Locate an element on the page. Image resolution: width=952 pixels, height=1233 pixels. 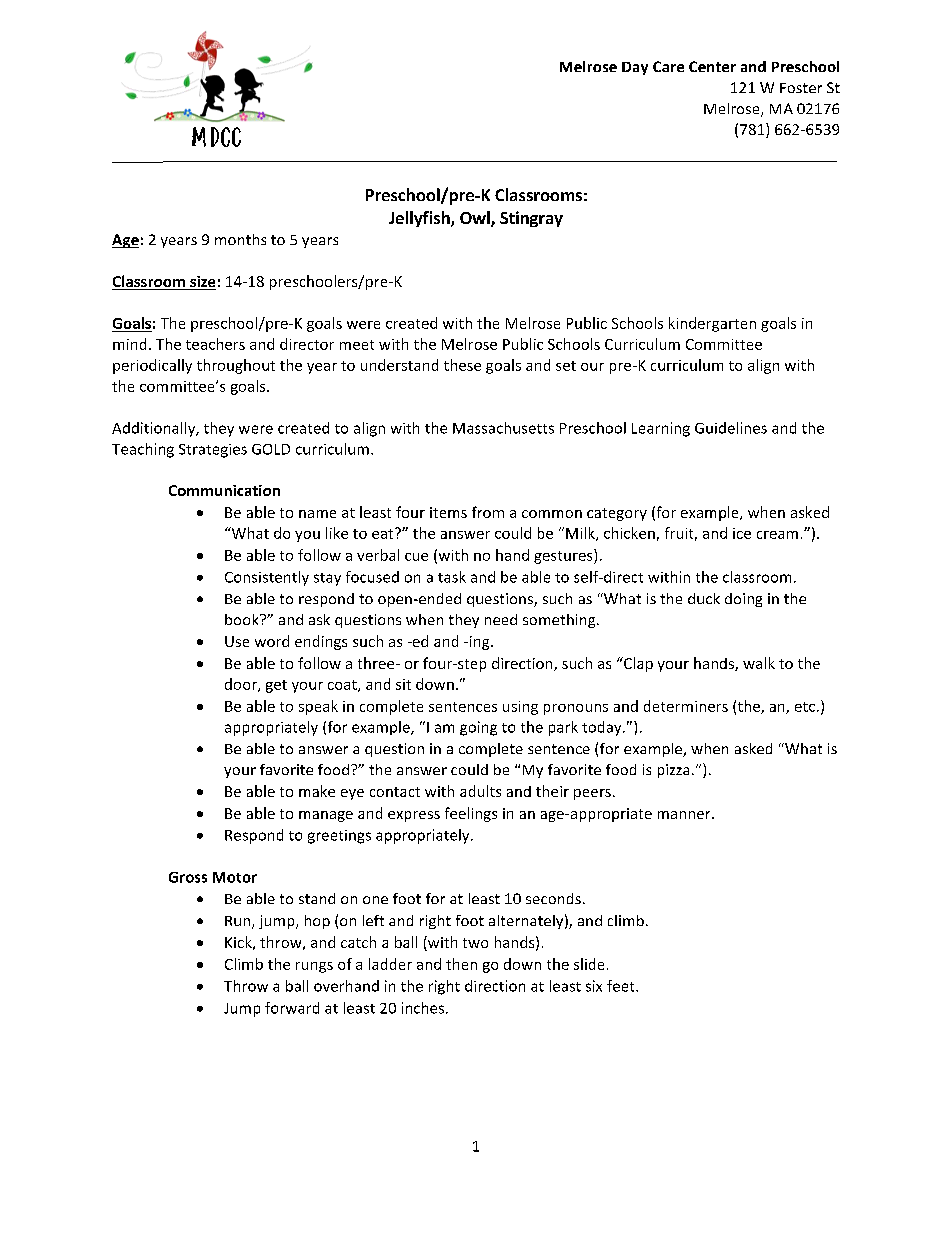
items is located at coordinates (448, 512).
